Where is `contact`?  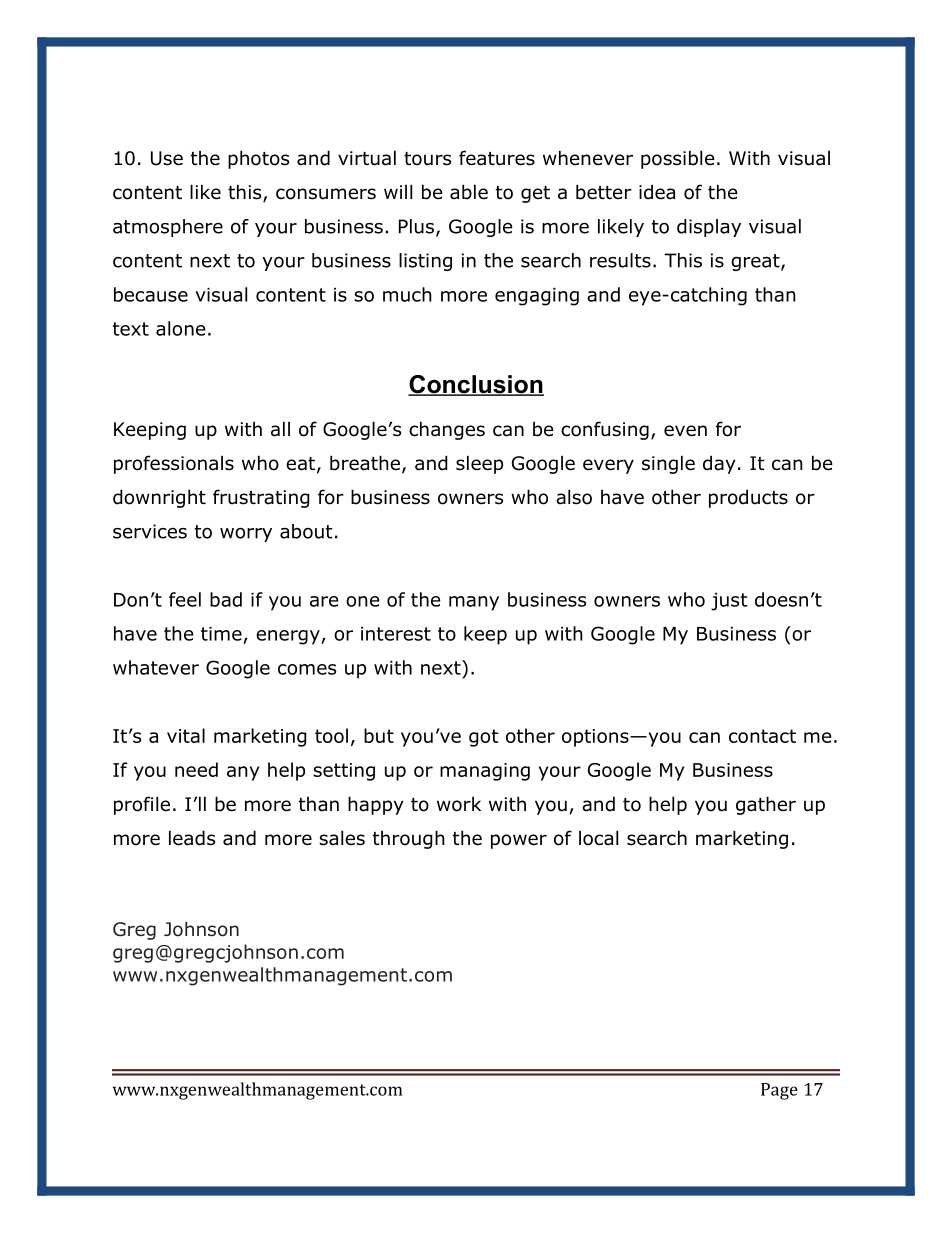
contact is located at coordinates (762, 736).
